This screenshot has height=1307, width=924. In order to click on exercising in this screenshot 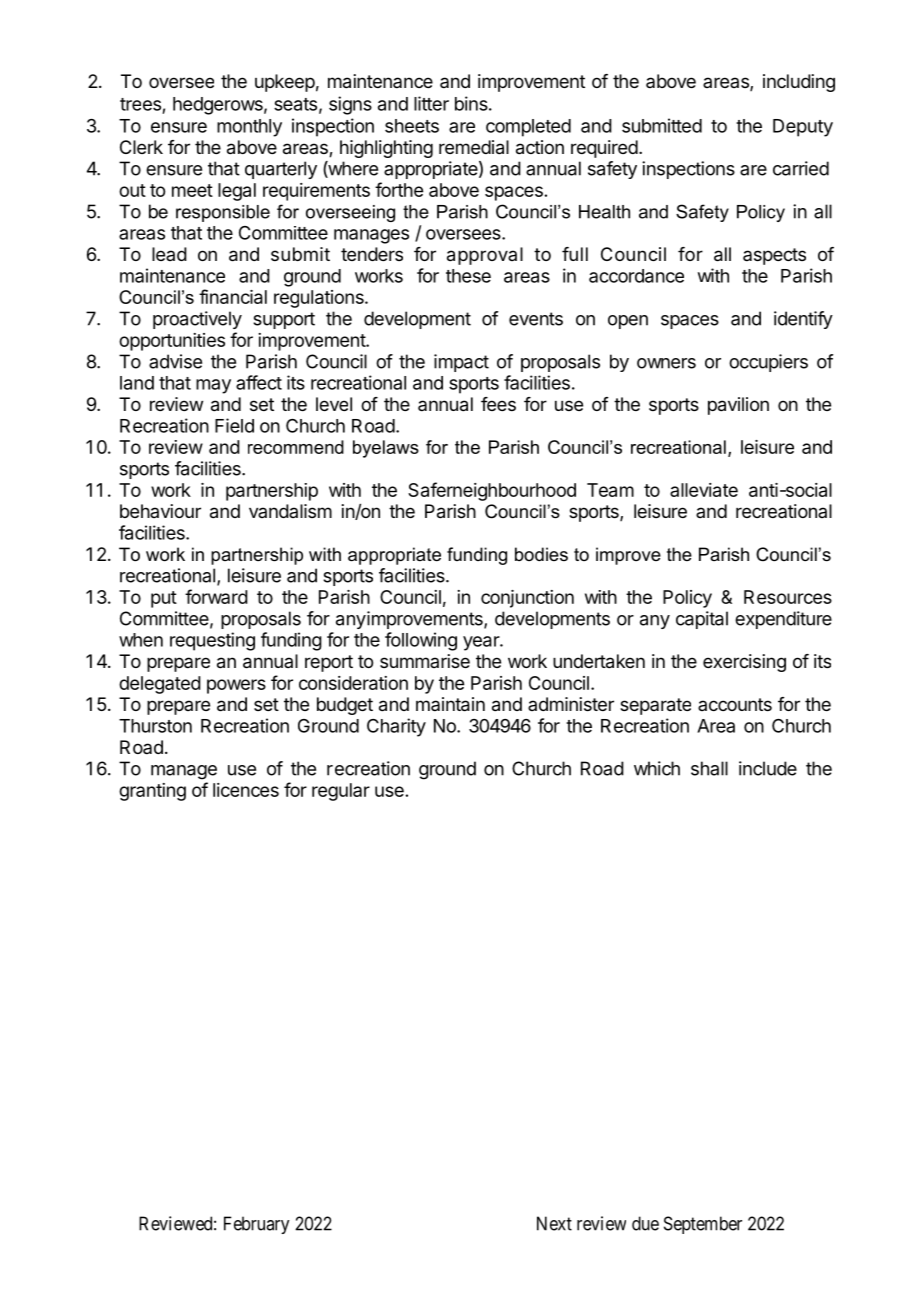, I will do `click(744, 663)`.
